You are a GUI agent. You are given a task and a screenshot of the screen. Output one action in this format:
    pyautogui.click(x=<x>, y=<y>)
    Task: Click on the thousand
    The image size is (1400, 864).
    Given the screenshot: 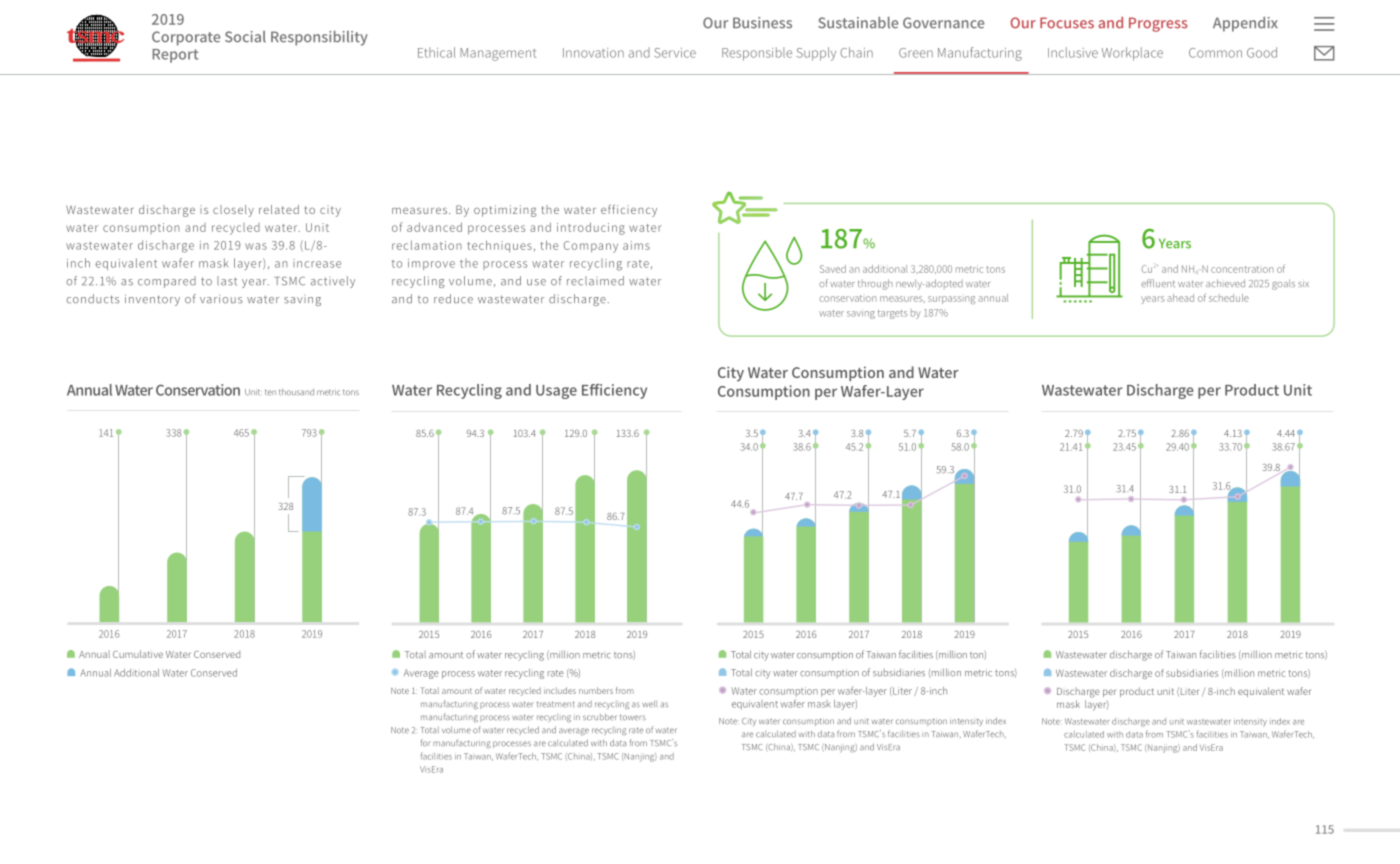 What is the action you would take?
    pyautogui.click(x=296, y=391)
